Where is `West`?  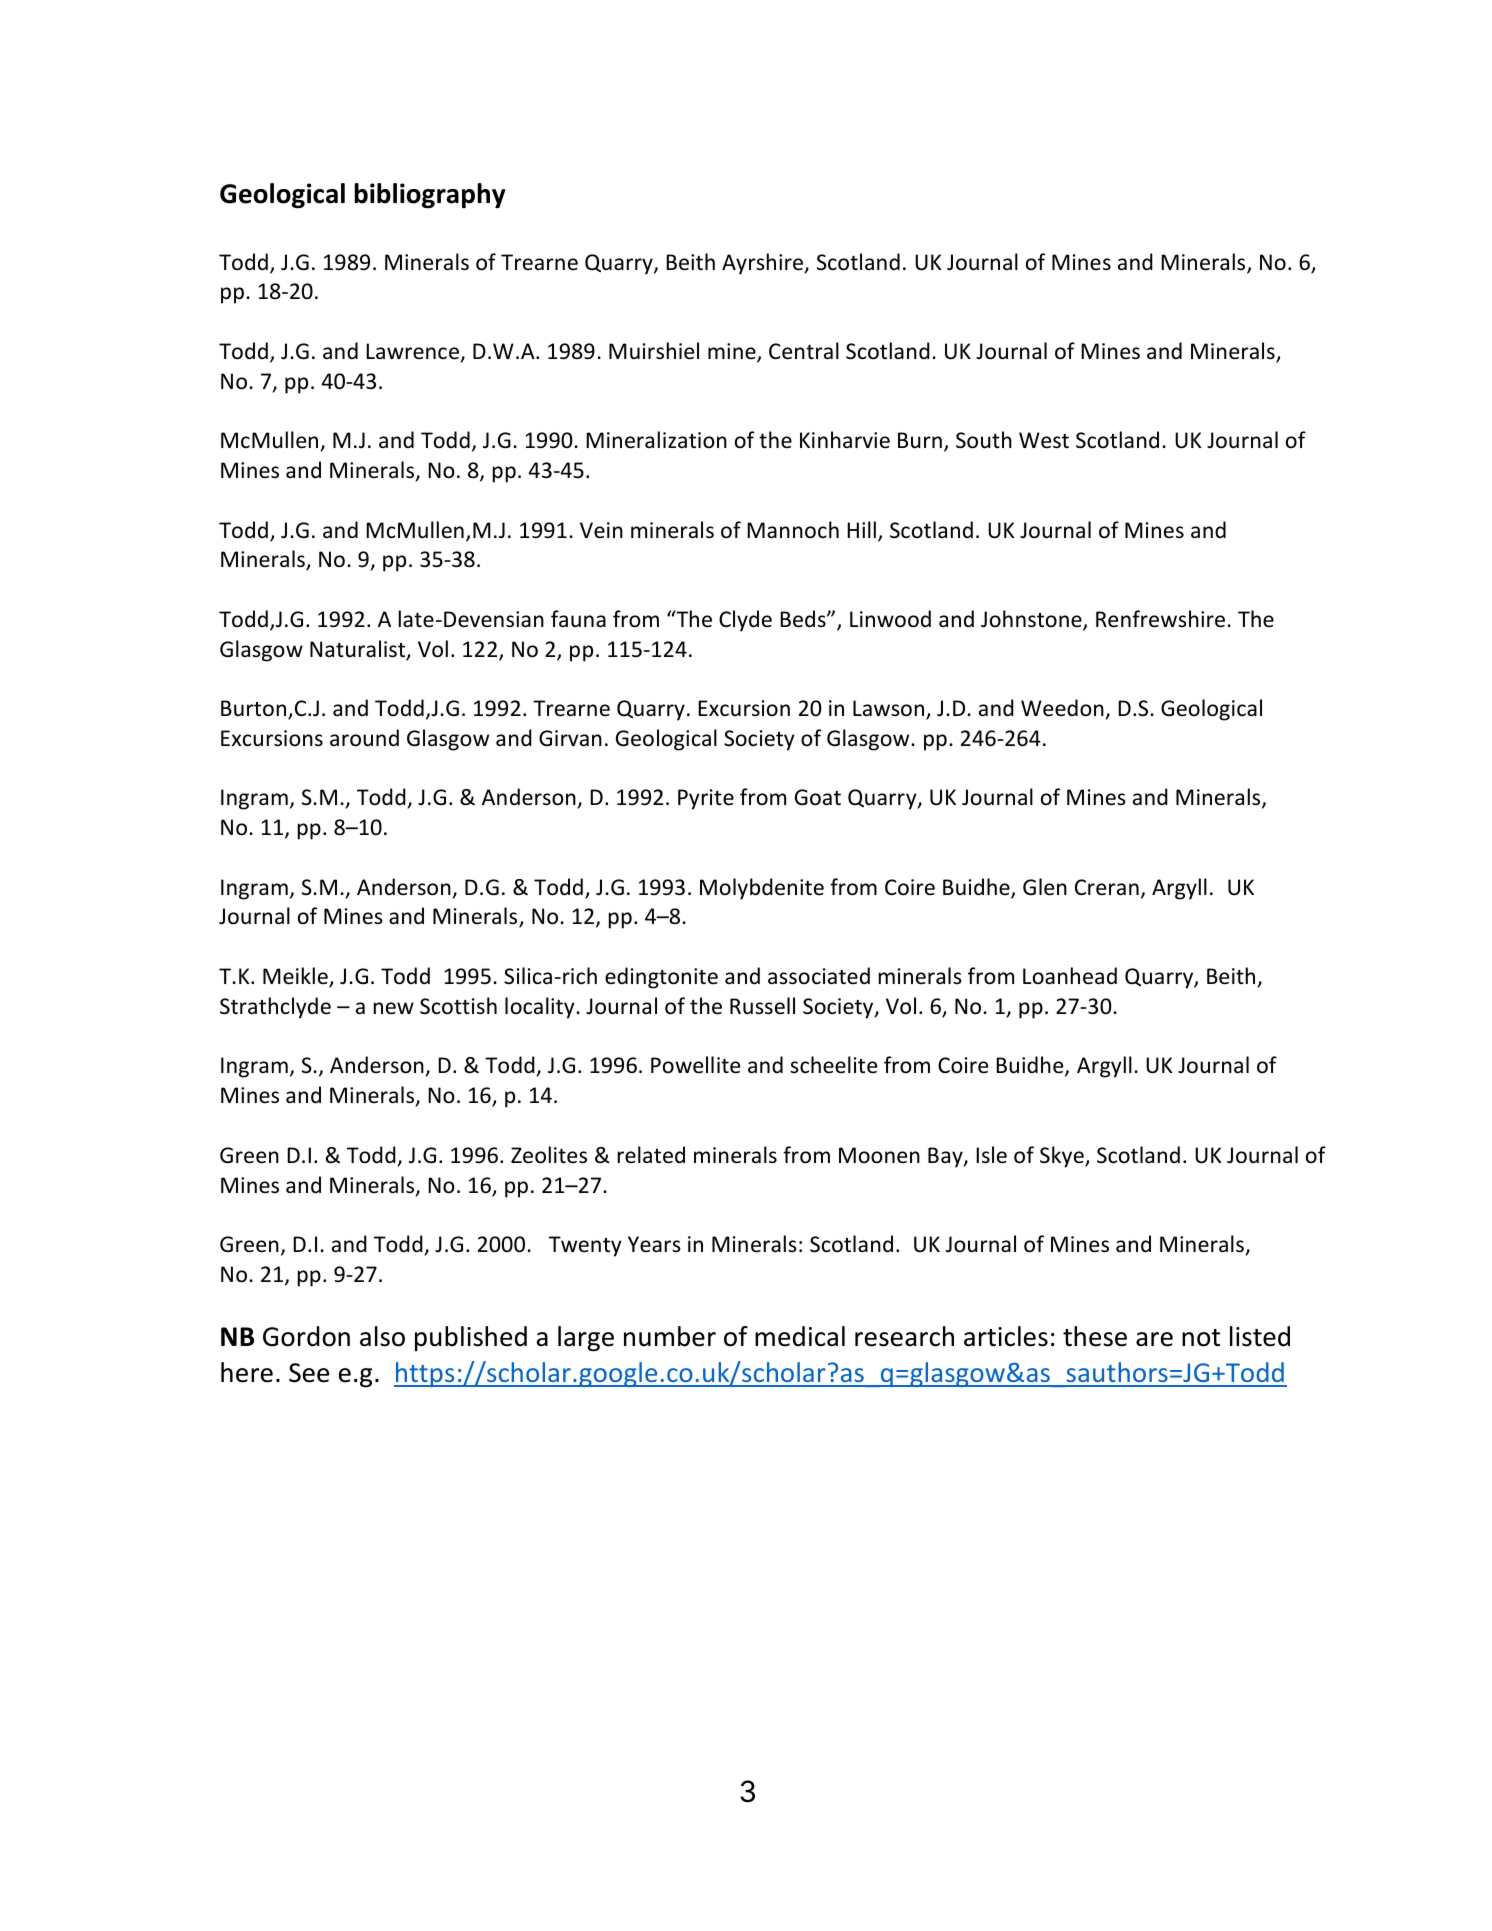 West is located at coordinates (1044, 440).
